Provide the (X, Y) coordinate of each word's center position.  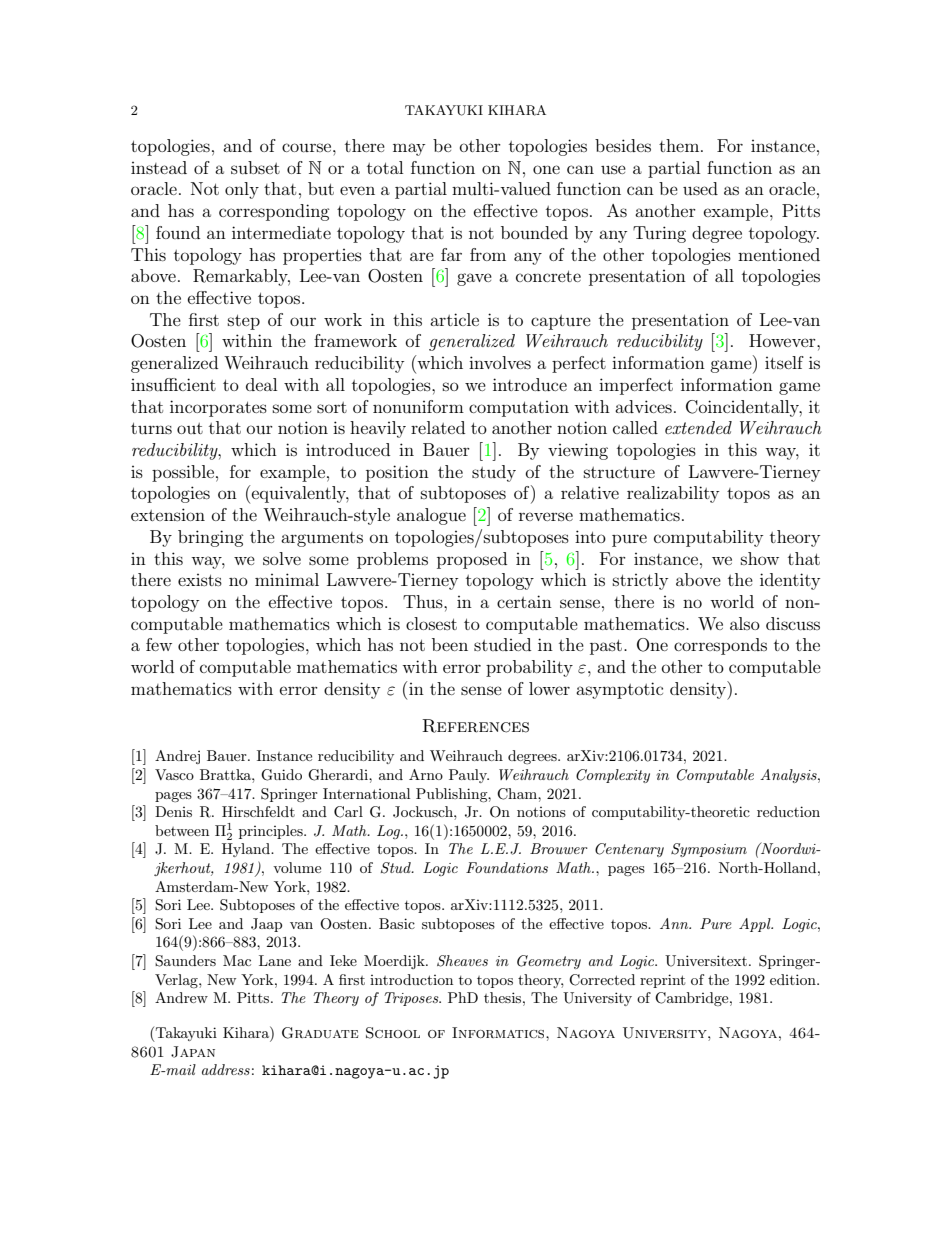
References (475, 726)
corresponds (720, 646)
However (783, 340)
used (700, 188)
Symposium (709, 850)
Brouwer (559, 848)
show (760, 558)
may (409, 149)
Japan (193, 1052)
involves (500, 362)
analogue (431, 516)
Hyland (247, 850)
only (242, 190)
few (159, 644)
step (244, 322)
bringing (211, 538)
